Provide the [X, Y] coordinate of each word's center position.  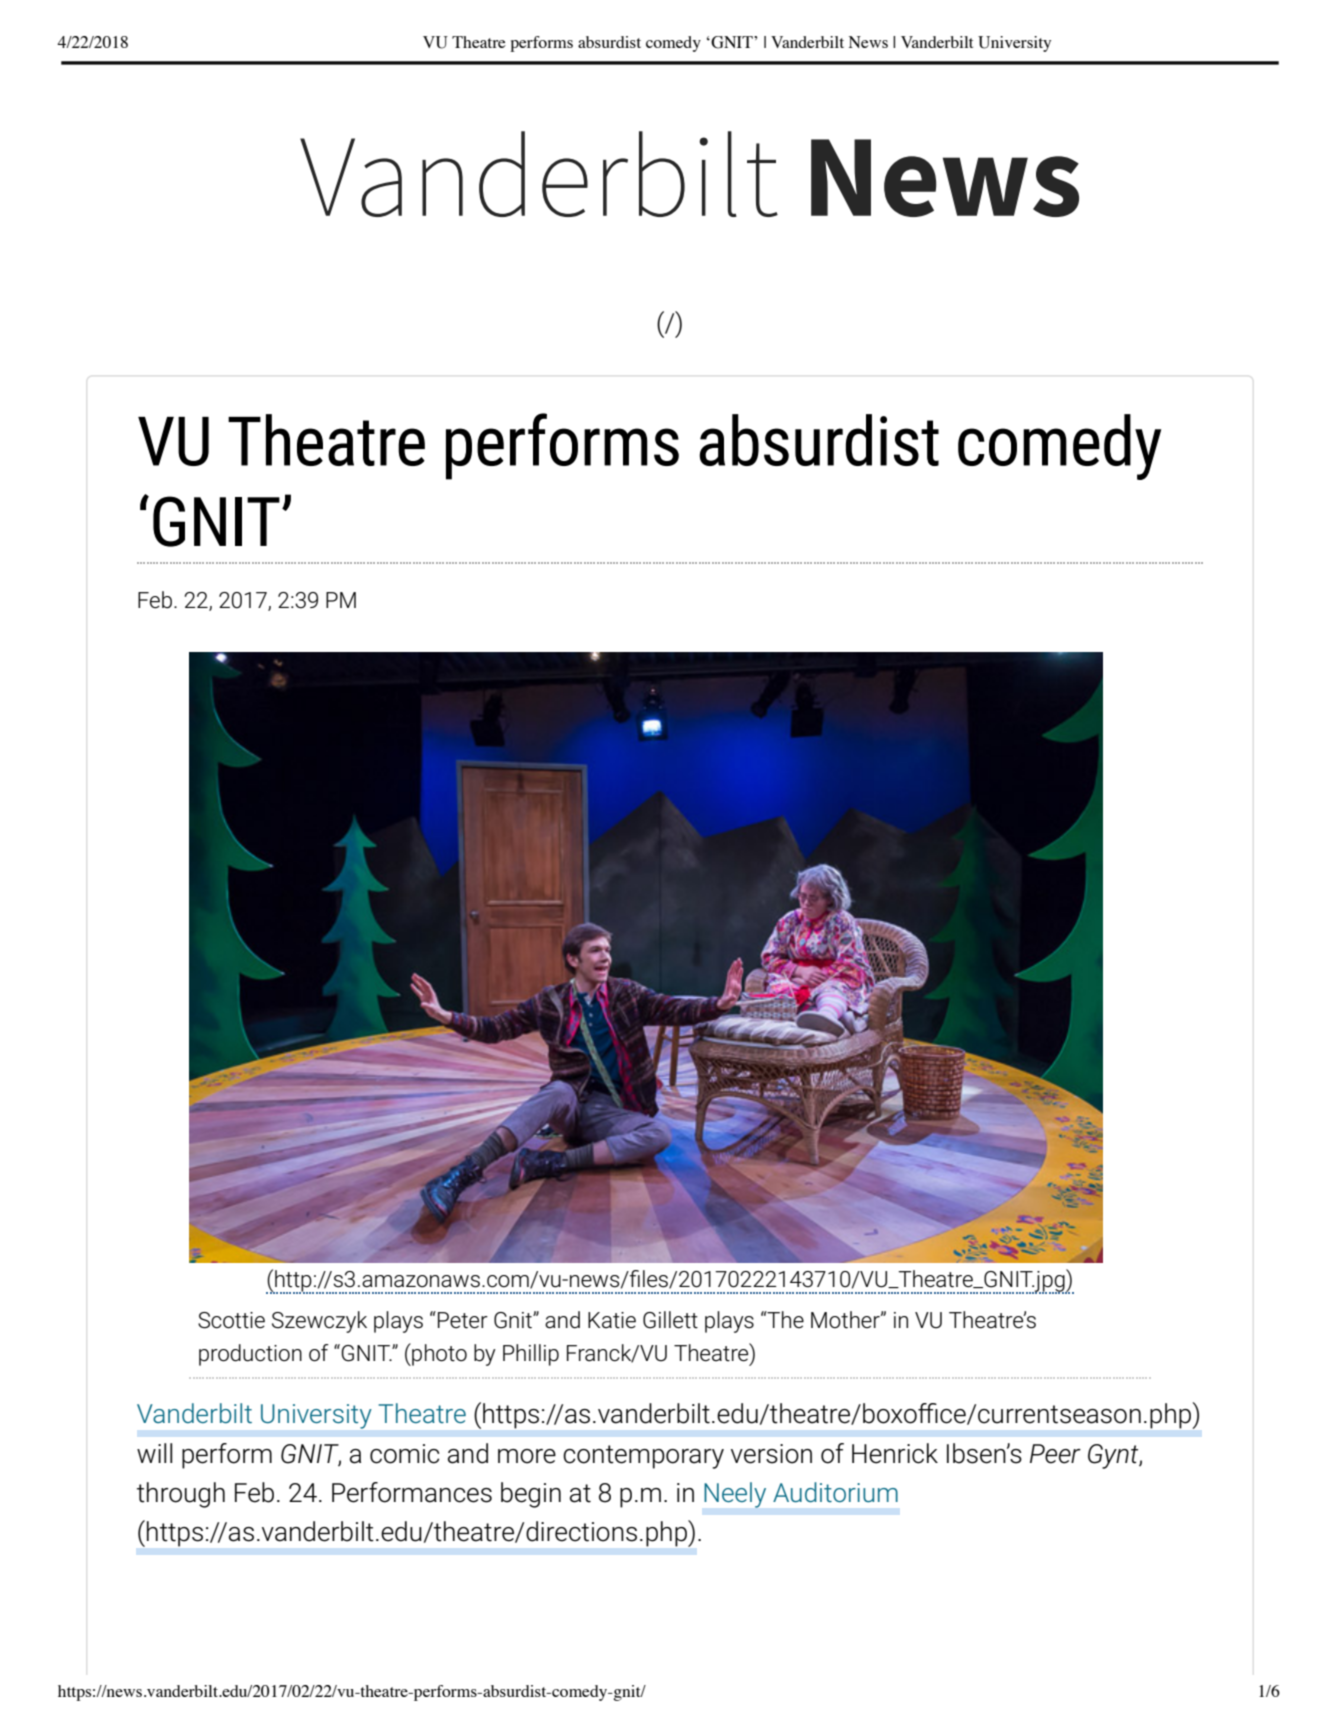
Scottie [231, 1320]
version [771, 1454]
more [527, 1456]
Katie [612, 1320]
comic [404, 1454]
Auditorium [835, 1492]
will [154, 1453]
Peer [1055, 1454]
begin [531, 1495]
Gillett [670, 1320]
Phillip [531, 1355]
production [250, 1355]
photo [438, 1354]
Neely [735, 1495]
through [181, 1495]
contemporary [643, 1457]
